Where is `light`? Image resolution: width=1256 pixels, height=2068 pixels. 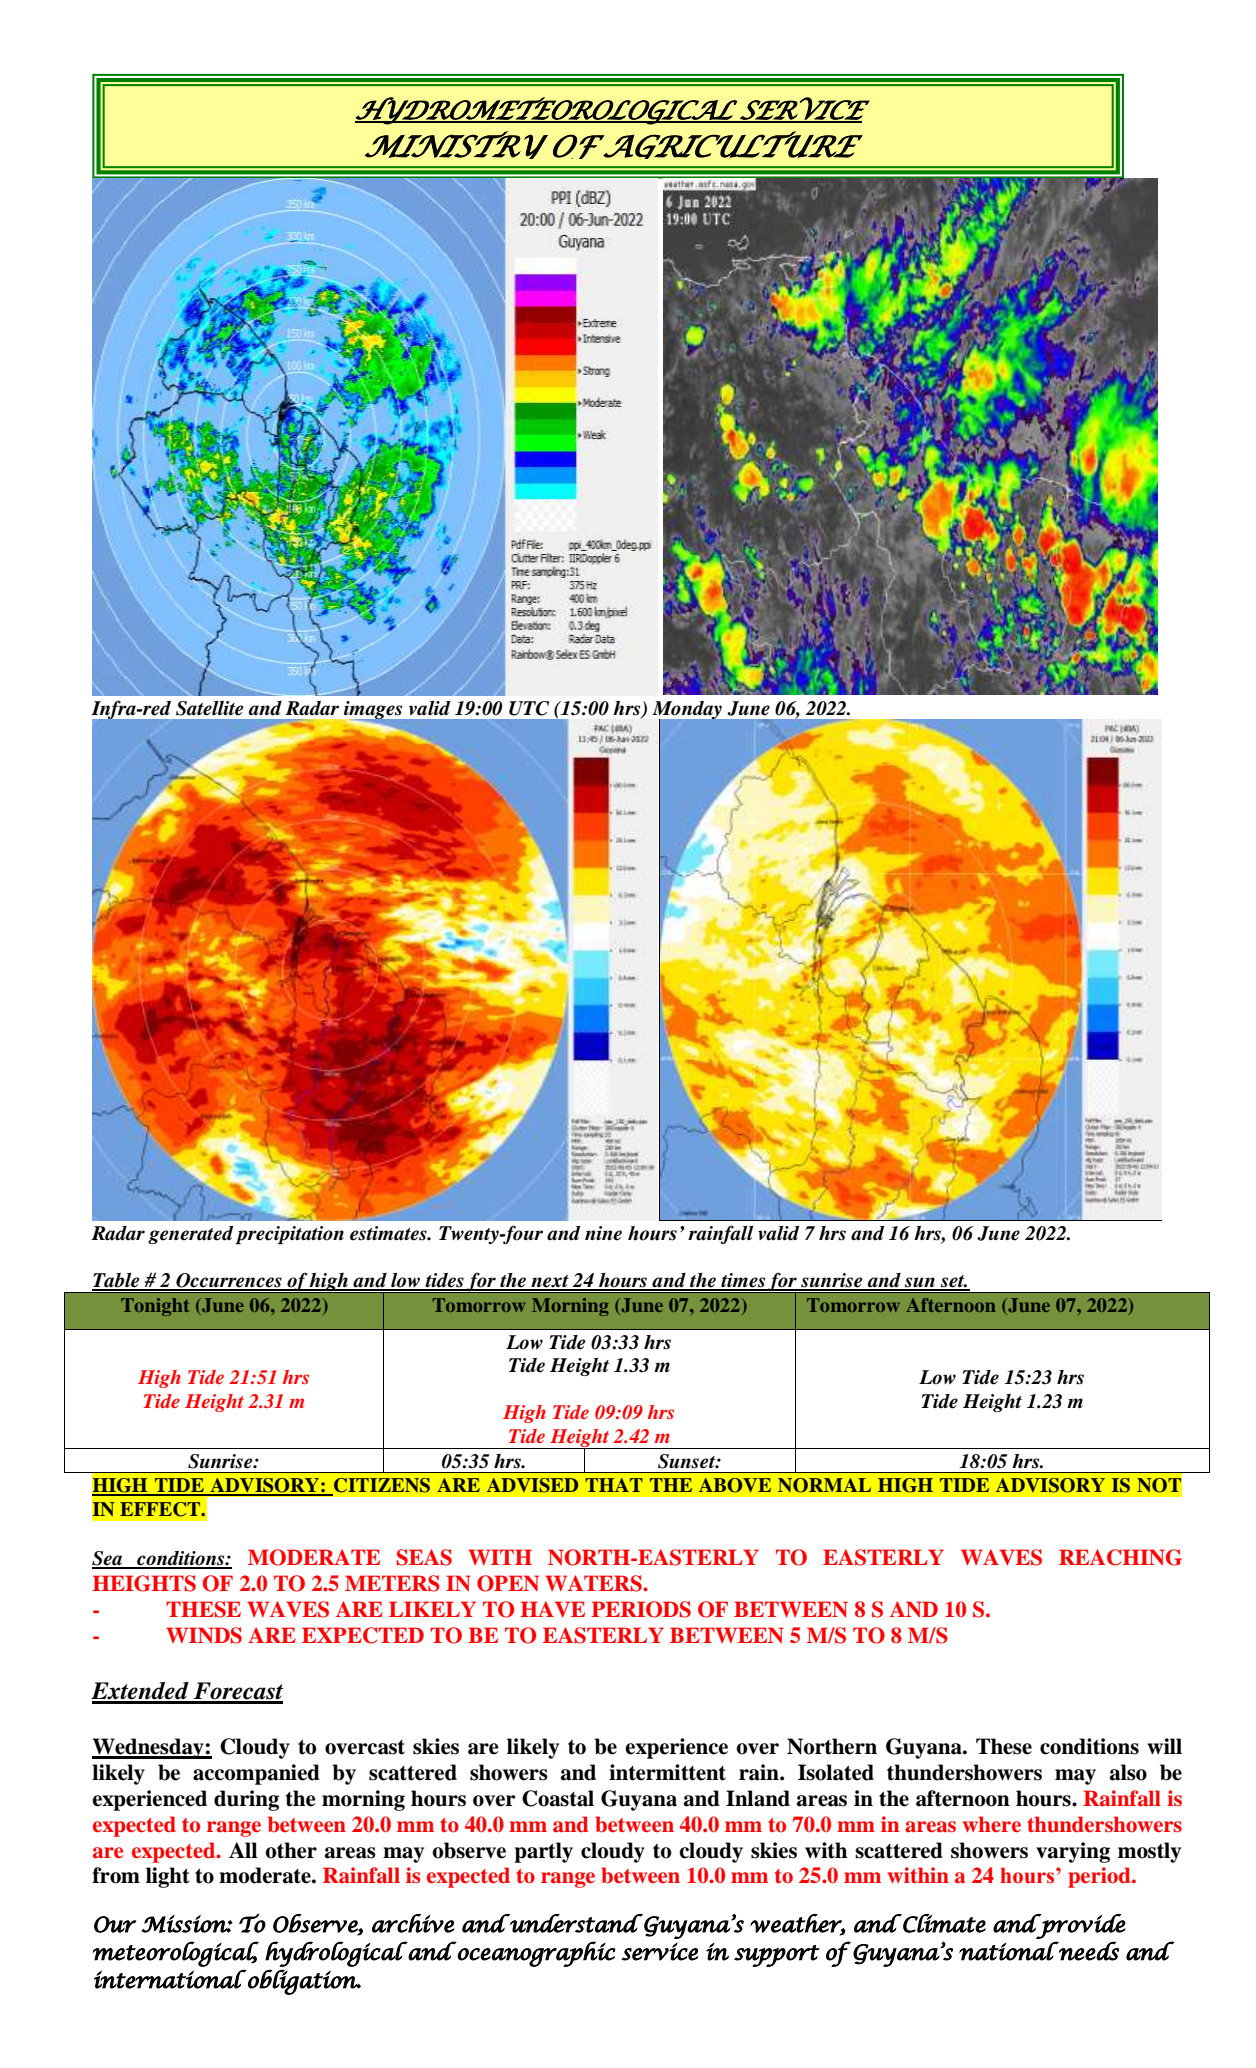 light is located at coordinates (168, 1877).
